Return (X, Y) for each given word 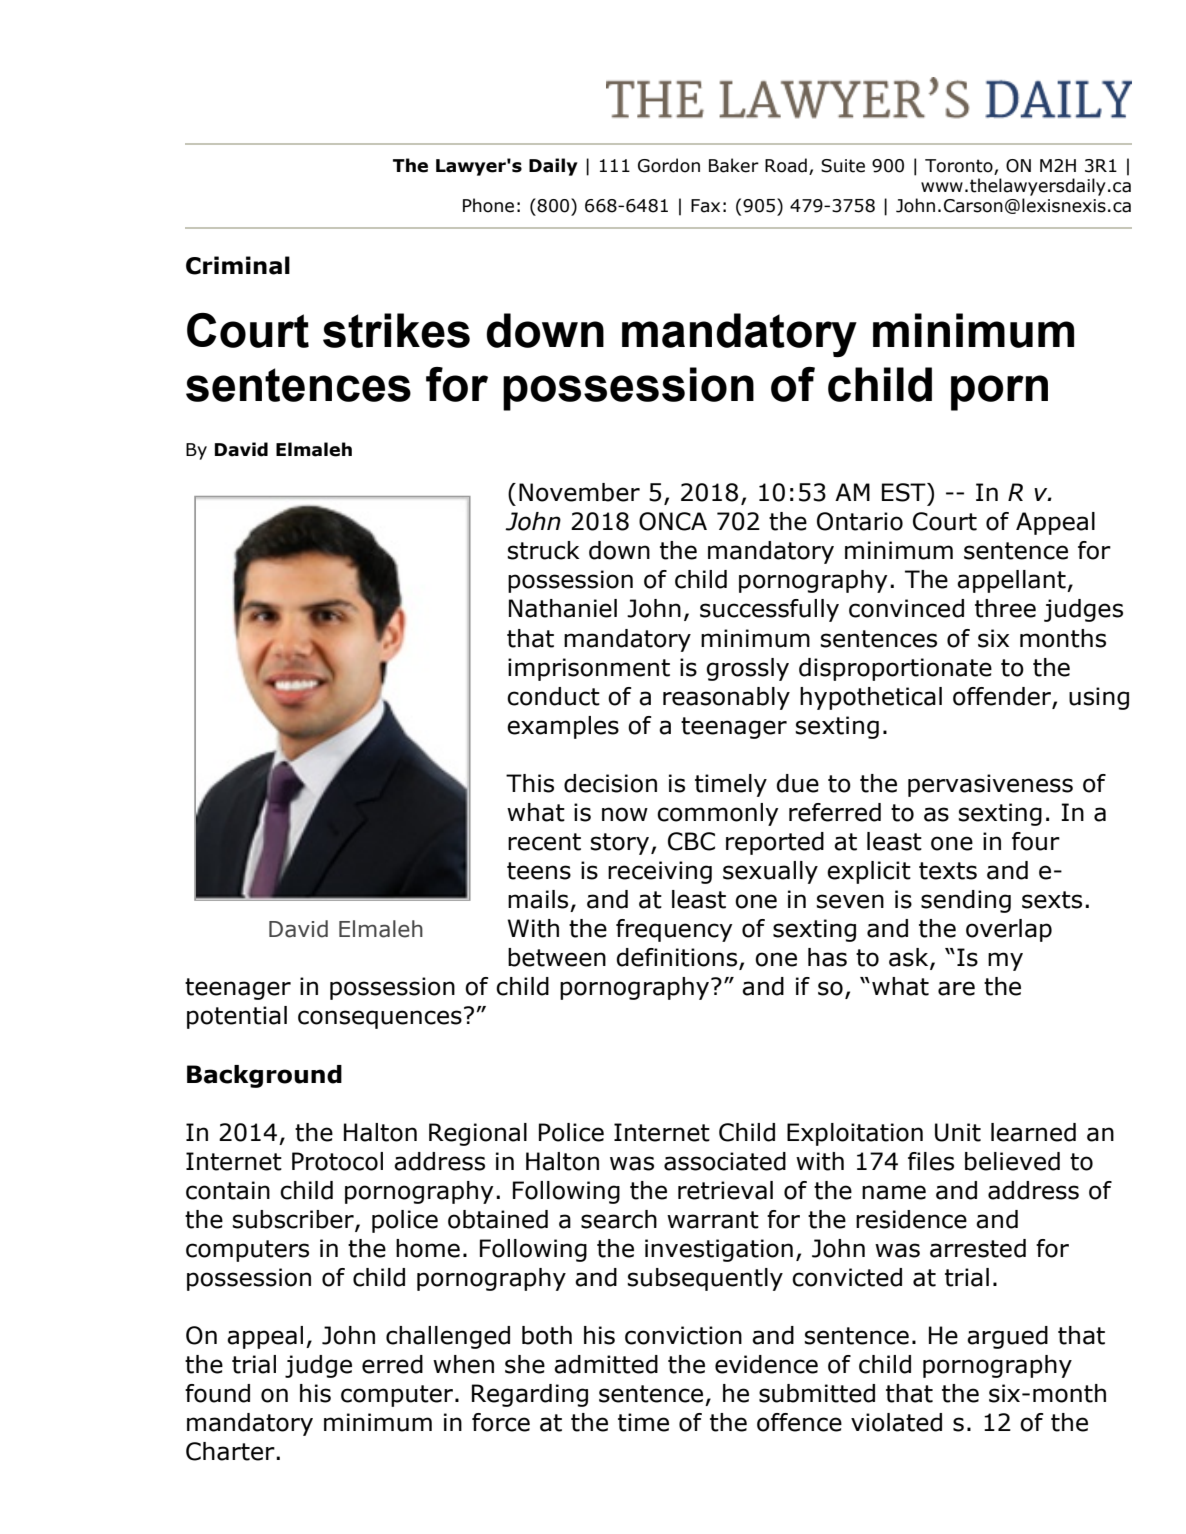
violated (896, 1422)
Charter (231, 1451)
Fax (705, 206)
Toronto (960, 167)
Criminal (238, 265)
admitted (606, 1364)
